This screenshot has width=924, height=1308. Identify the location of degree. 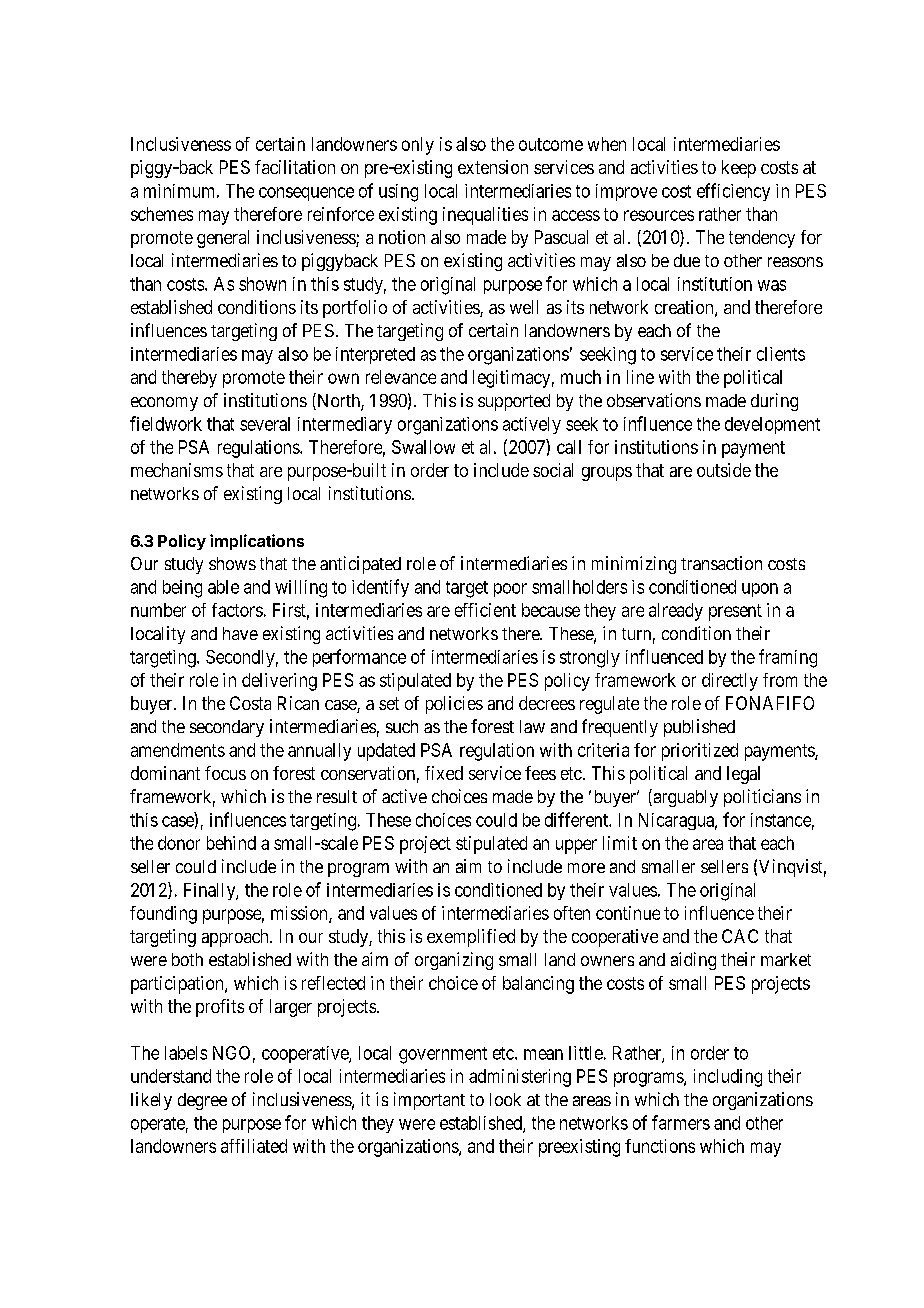
(202, 1101).
